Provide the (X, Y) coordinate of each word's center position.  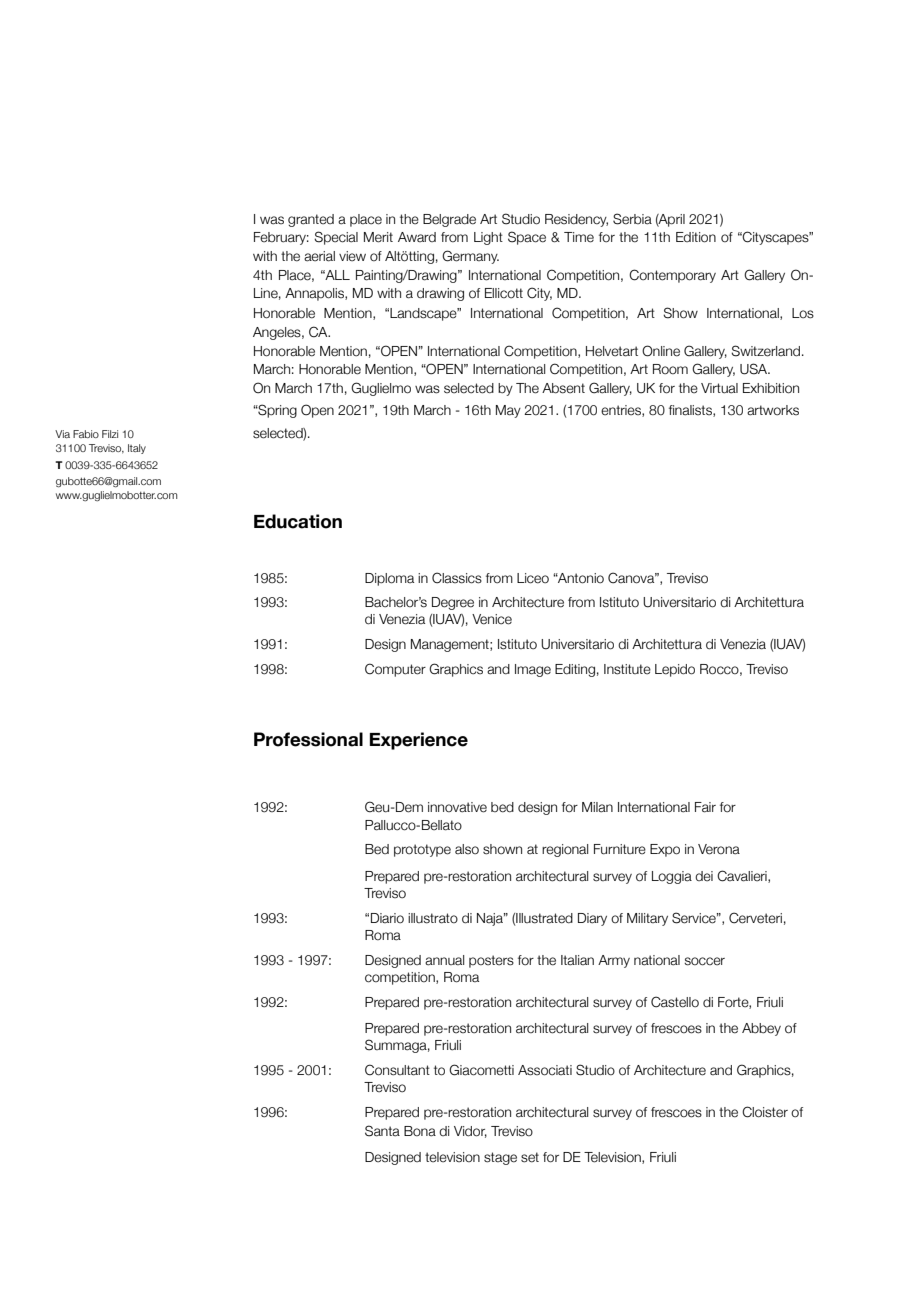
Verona (719, 849)
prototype (422, 850)
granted (311, 220)
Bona (420, 1131)
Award (417, 237)
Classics (457, 578)
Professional (308, 739)
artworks (773, 410)
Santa (382, 1131)
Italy (137, 449)
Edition (696, 237)
